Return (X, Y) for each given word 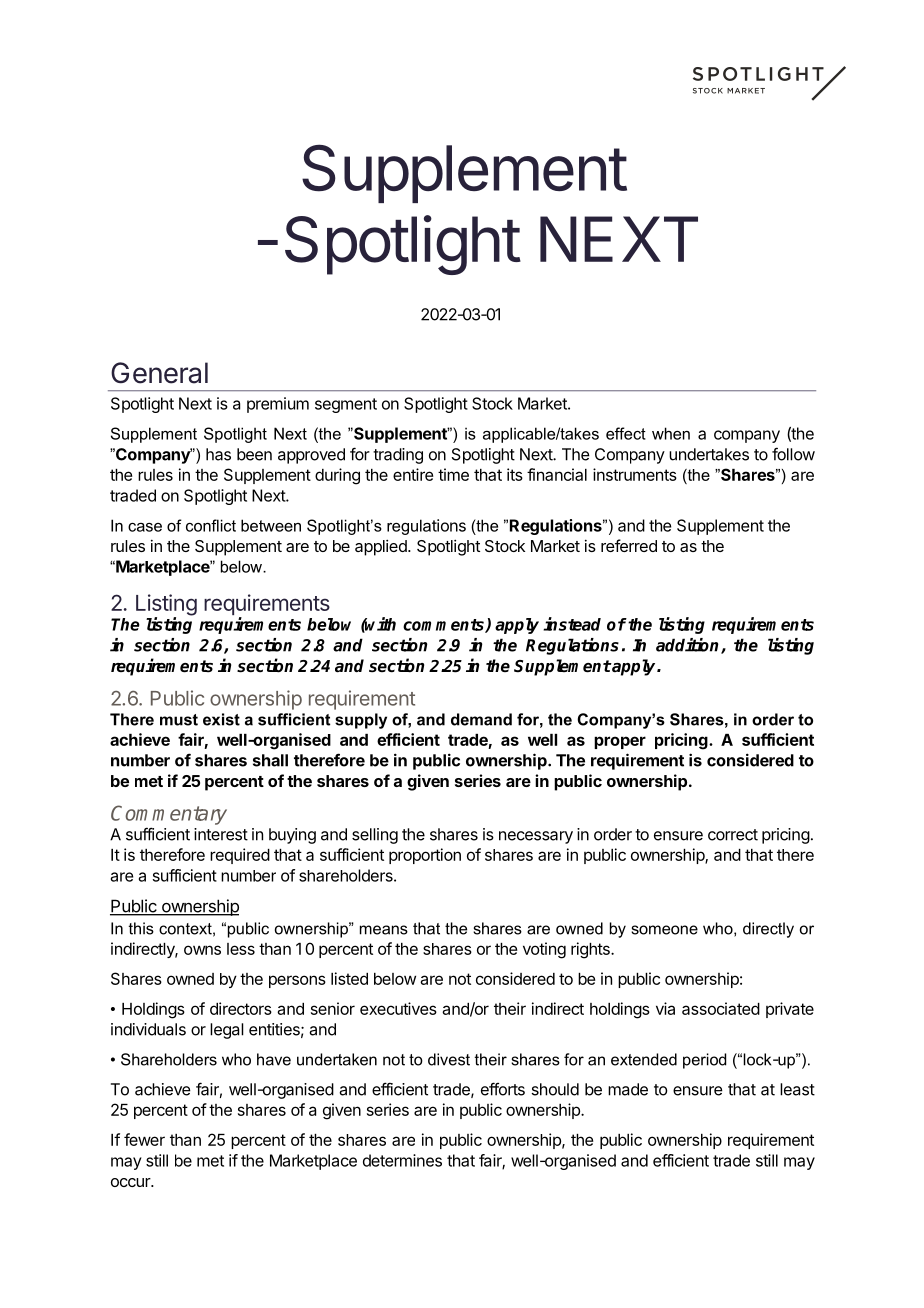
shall (270, 760)
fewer (144, 1139)
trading (398, 456)
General (159, 373)
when (671, 433)
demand (481, 719)
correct (733, 835)
